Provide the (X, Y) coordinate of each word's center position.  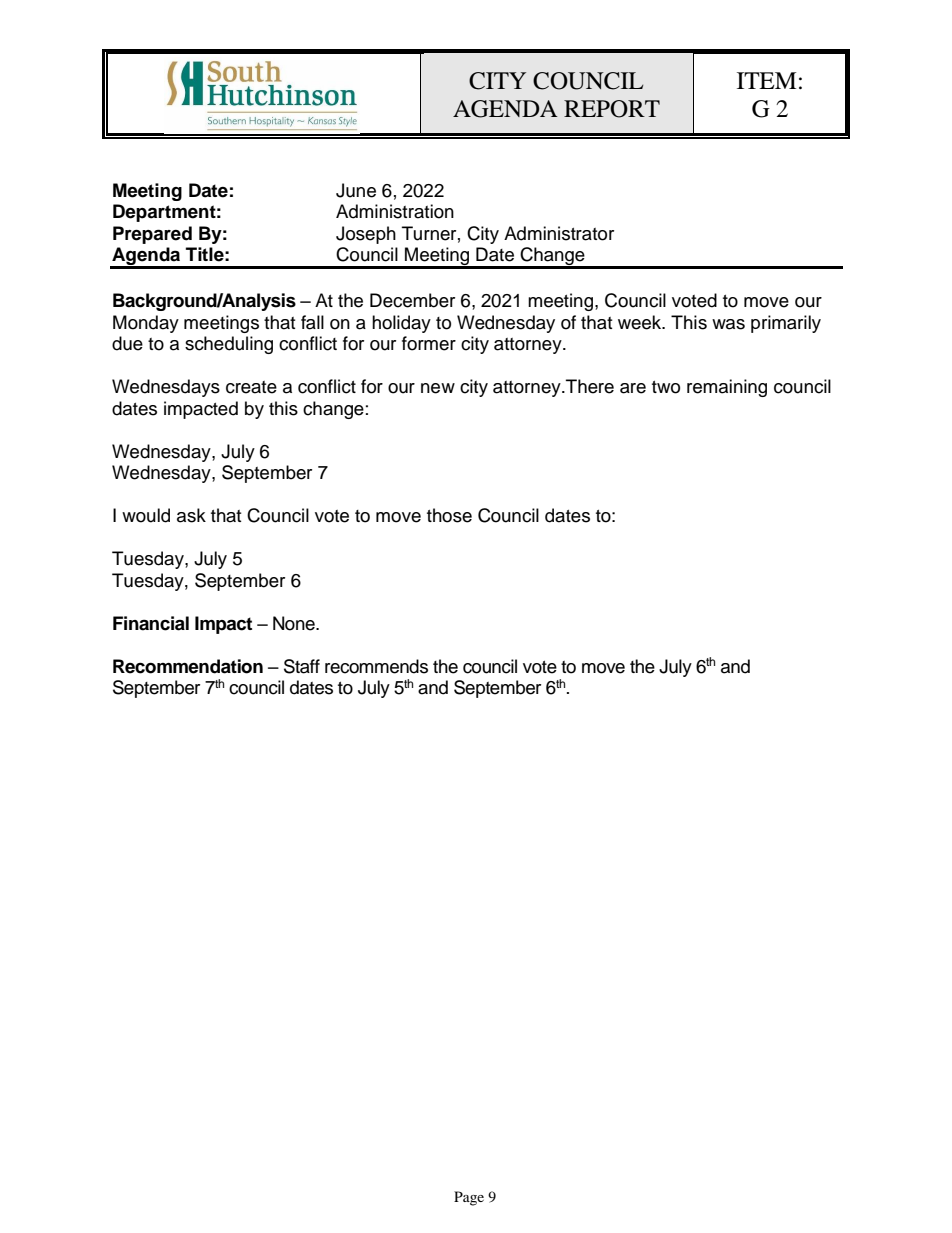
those (449, 515)
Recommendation (188, 666)
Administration (395, 211)
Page (469, 1198)
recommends (376, 666)
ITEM (766, 80)
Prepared (152, 235)
